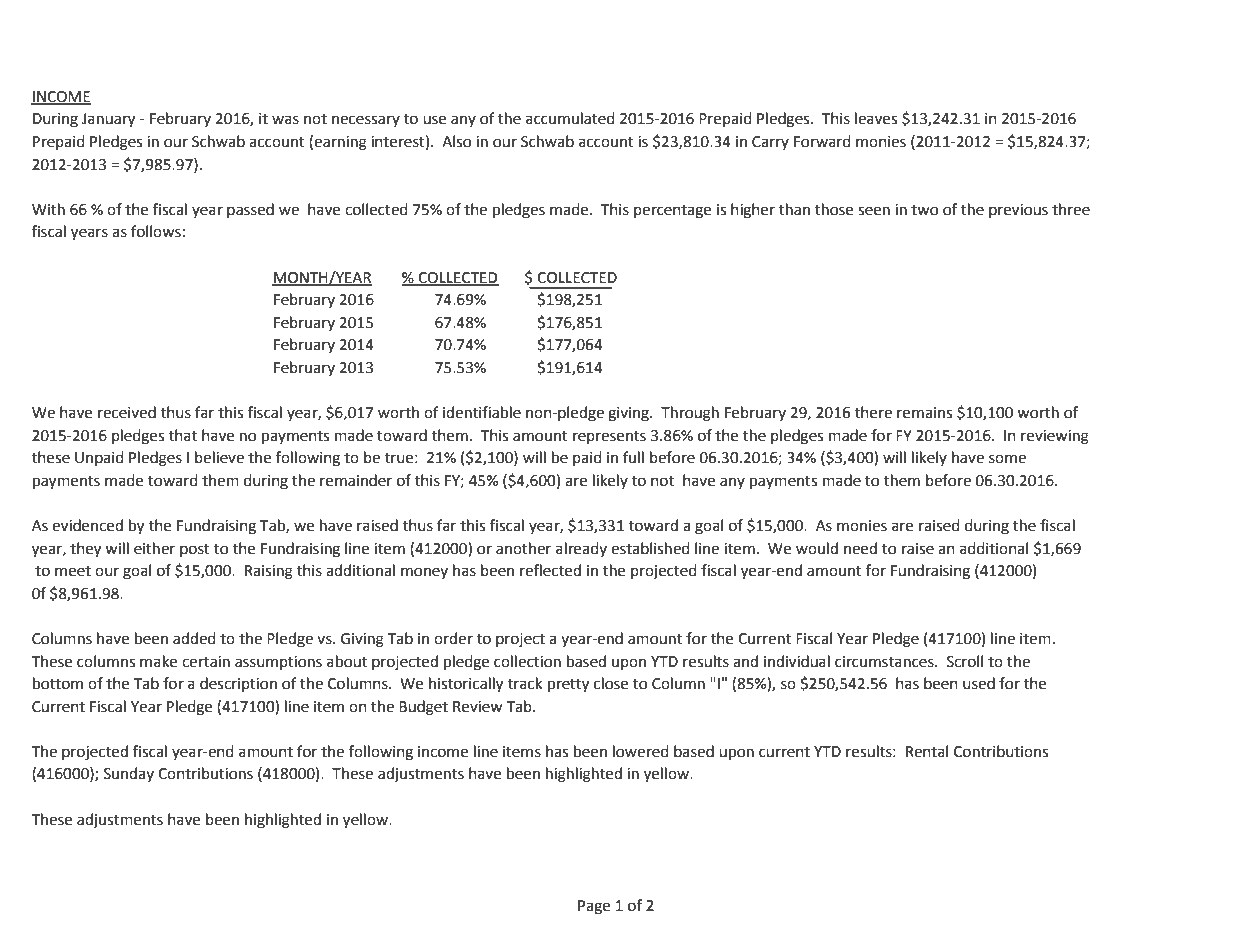 This page has height=952, width=1233. What do you see at coordinates (568, 686) in the page?
I see `pretty` at bounding box center [568, 686].
